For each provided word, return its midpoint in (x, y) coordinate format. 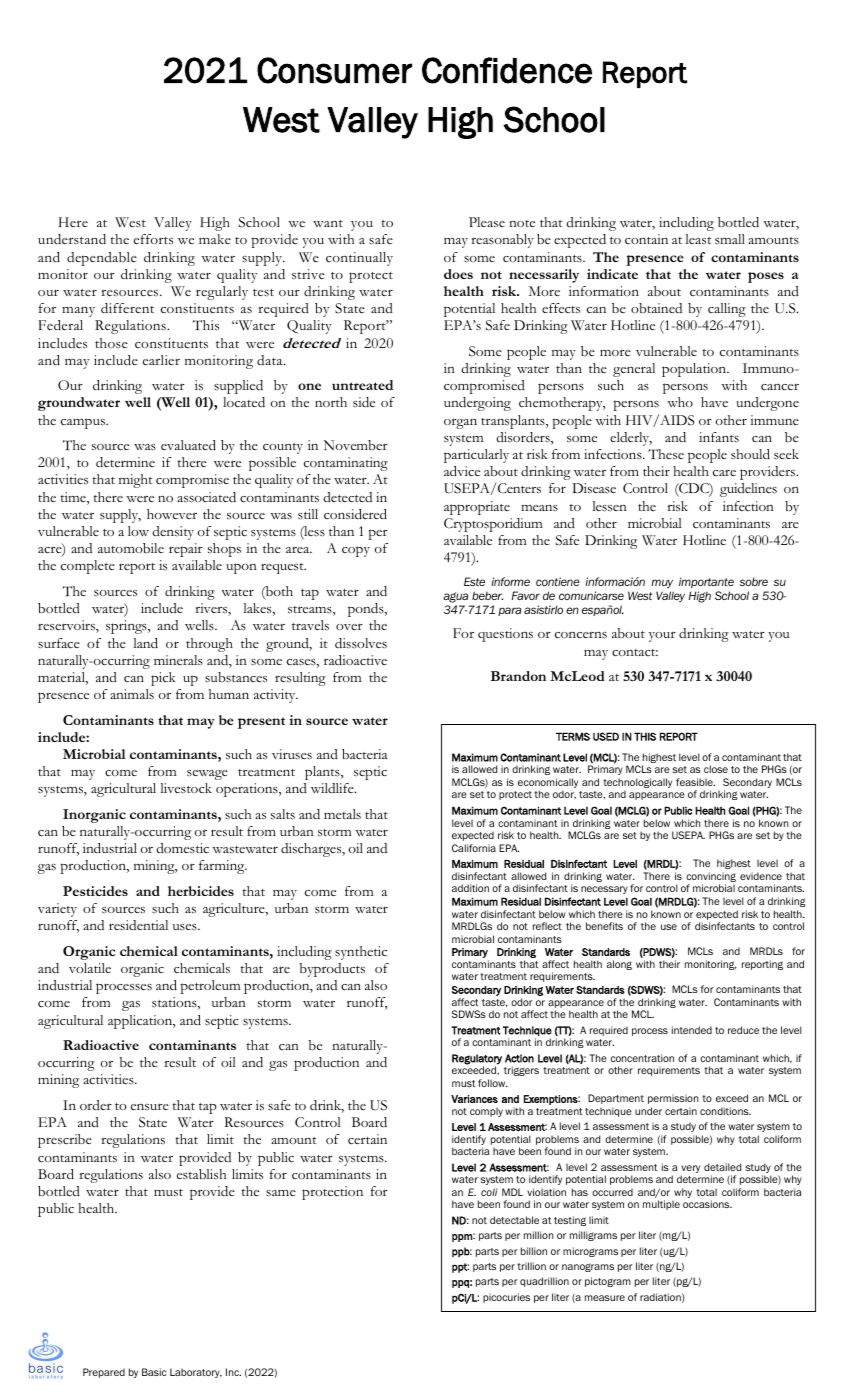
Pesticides (95, 891)
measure (605, 1298)
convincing (711, 878)
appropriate (477, 508)
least (698, 239)
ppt (460, 1268)
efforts (153, 239)
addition (470, 888)
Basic (154, 1372)
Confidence (507, 70)
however (172, 514)
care (724, 473)
